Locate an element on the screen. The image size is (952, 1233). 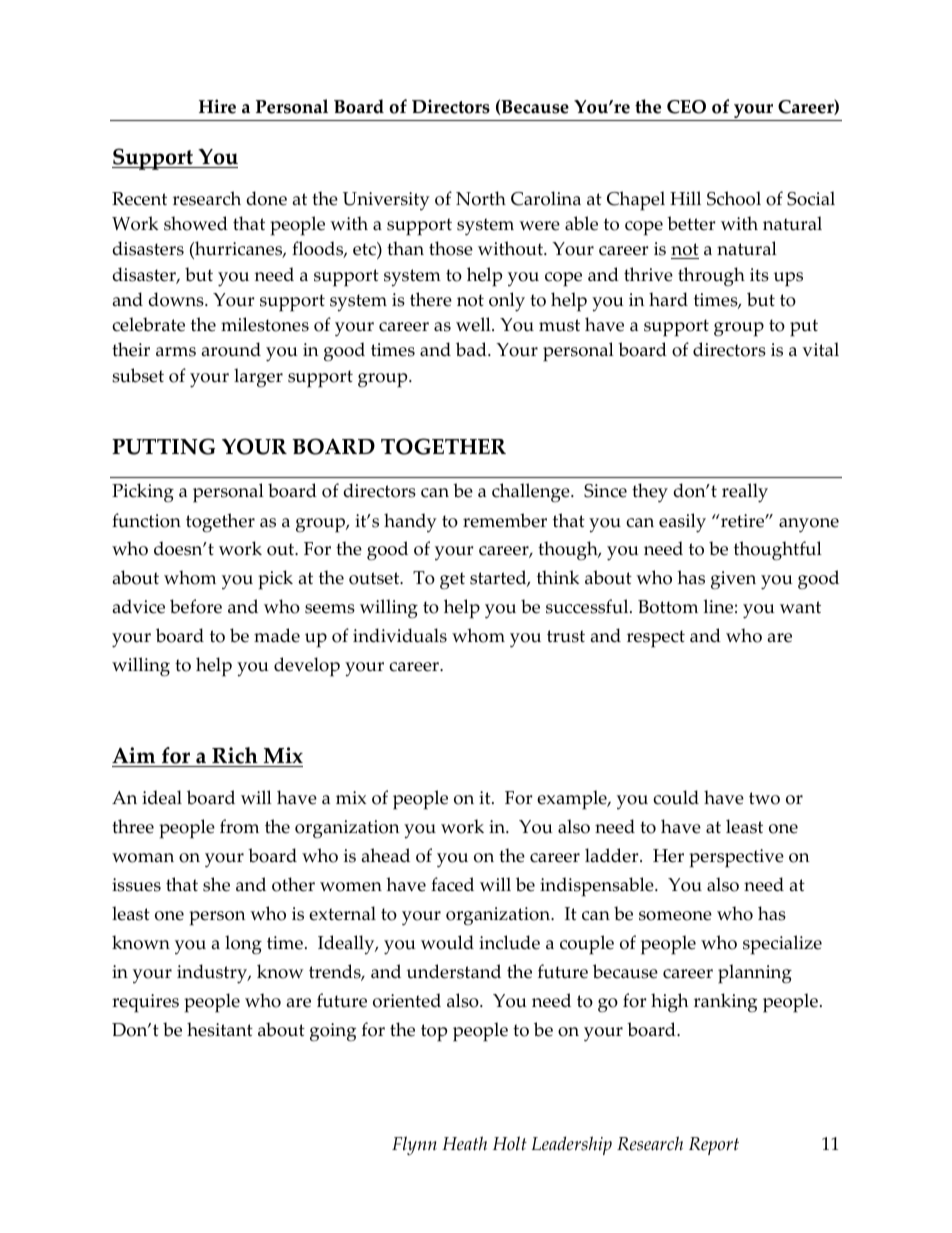
hesitant is located at coordinates (220, 1029).
